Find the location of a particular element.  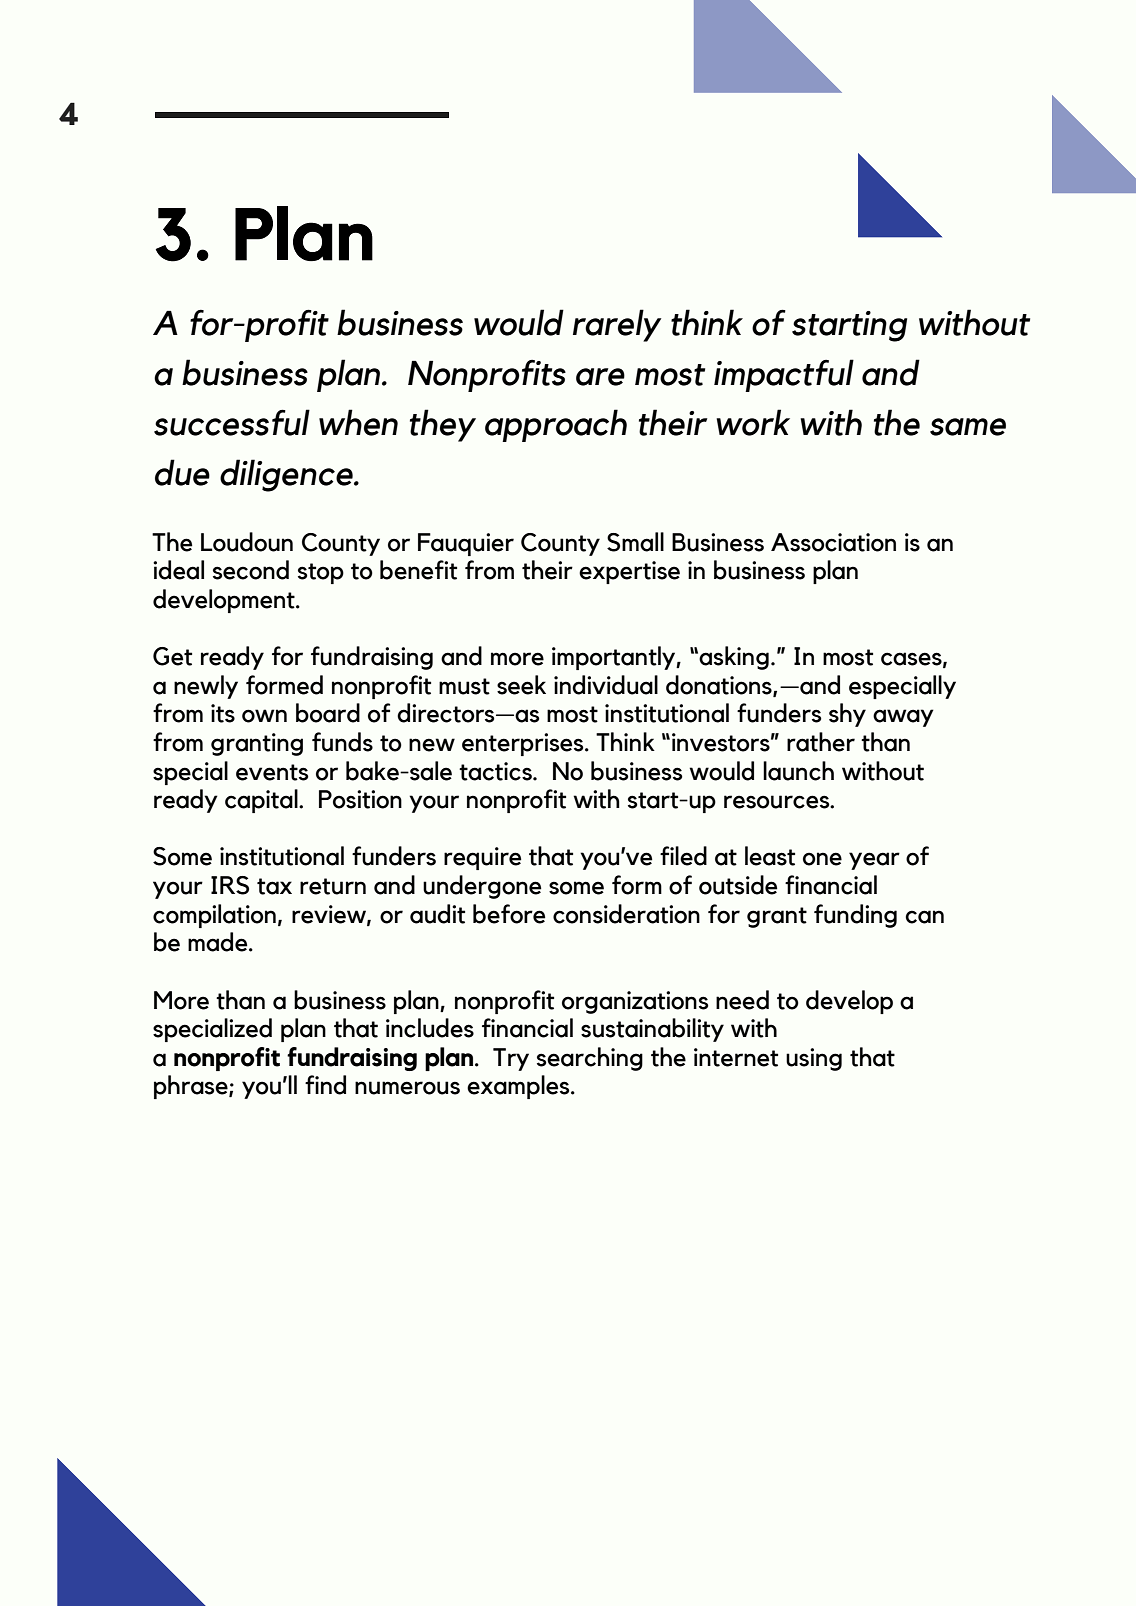

using is located at coordinates (814, 1059).
